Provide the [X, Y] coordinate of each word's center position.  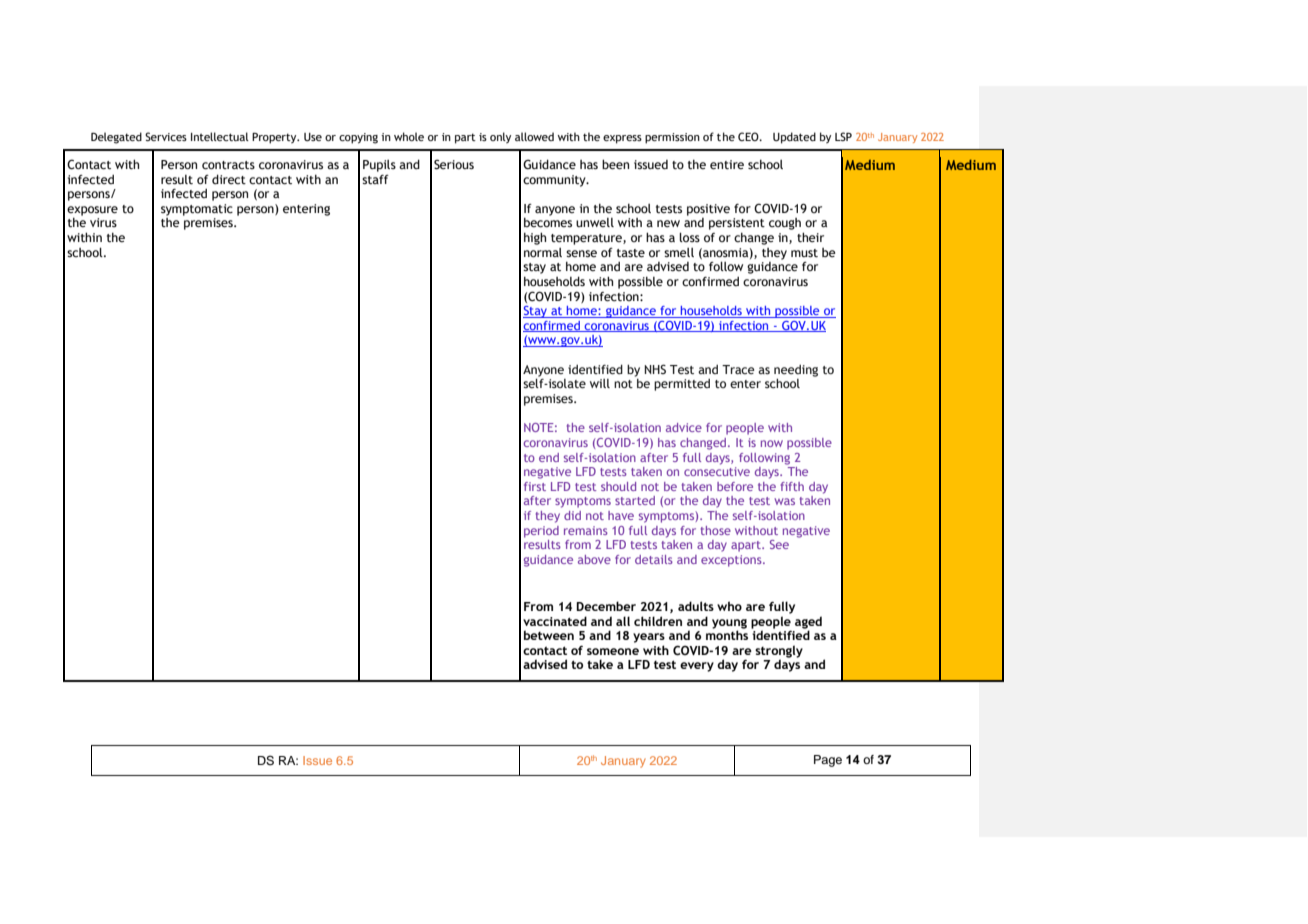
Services [166, 136]
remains [586, 530]
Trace [738, 369]
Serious [454, 164]
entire [727, 165]
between [549, 635]
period [541, 532]
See [779, 544]
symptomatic [197, 210]
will [600, 383]
